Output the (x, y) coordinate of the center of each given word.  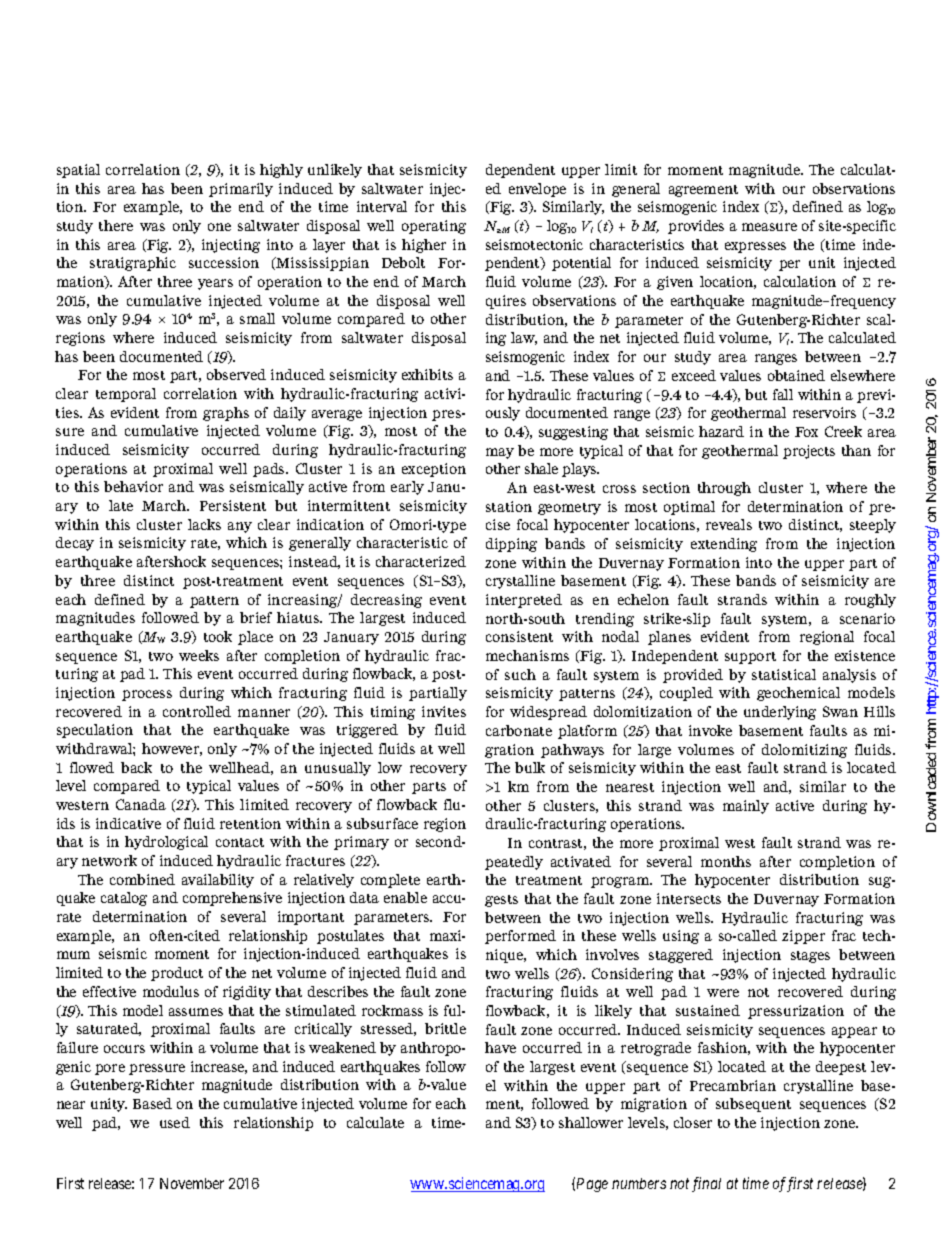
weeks (199, 655)
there (116, 225)
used (175, 1122)
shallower (591, 1122)
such (520, 674)
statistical (784, 674)
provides (696, 227)
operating (434, 227)
